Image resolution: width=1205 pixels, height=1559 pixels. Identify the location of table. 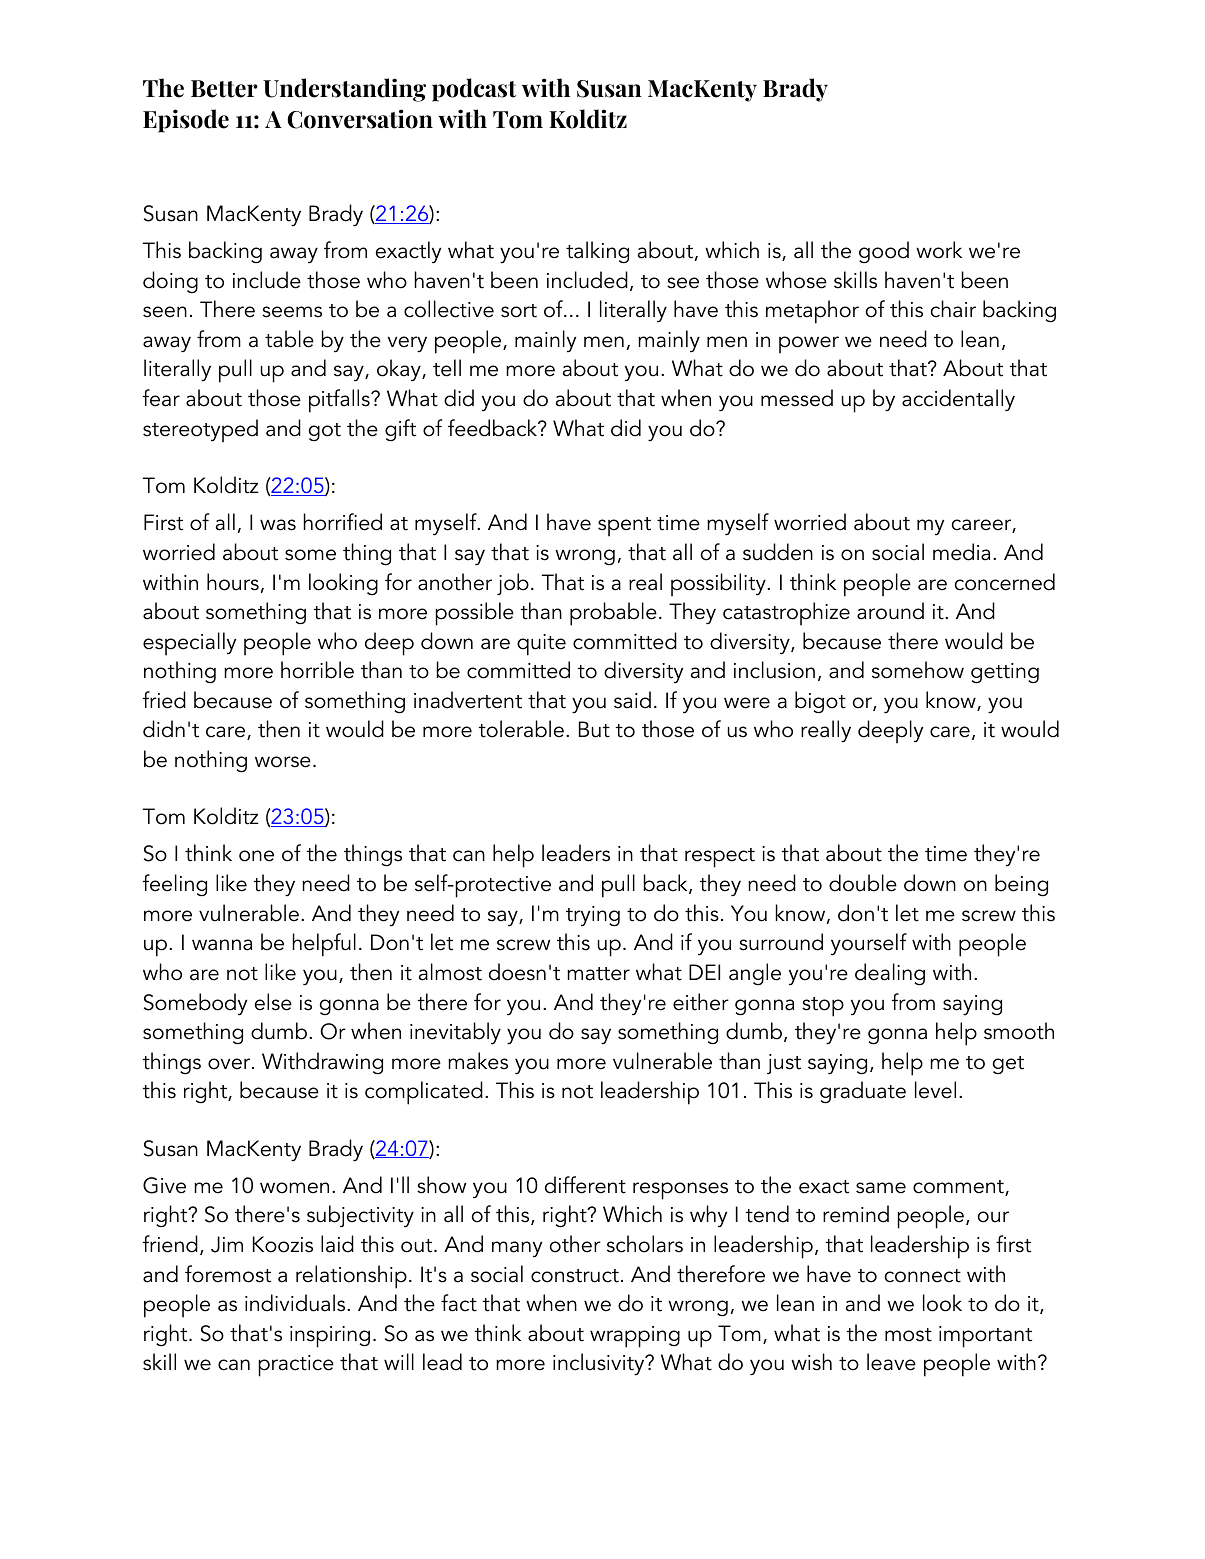
(289, 339).
